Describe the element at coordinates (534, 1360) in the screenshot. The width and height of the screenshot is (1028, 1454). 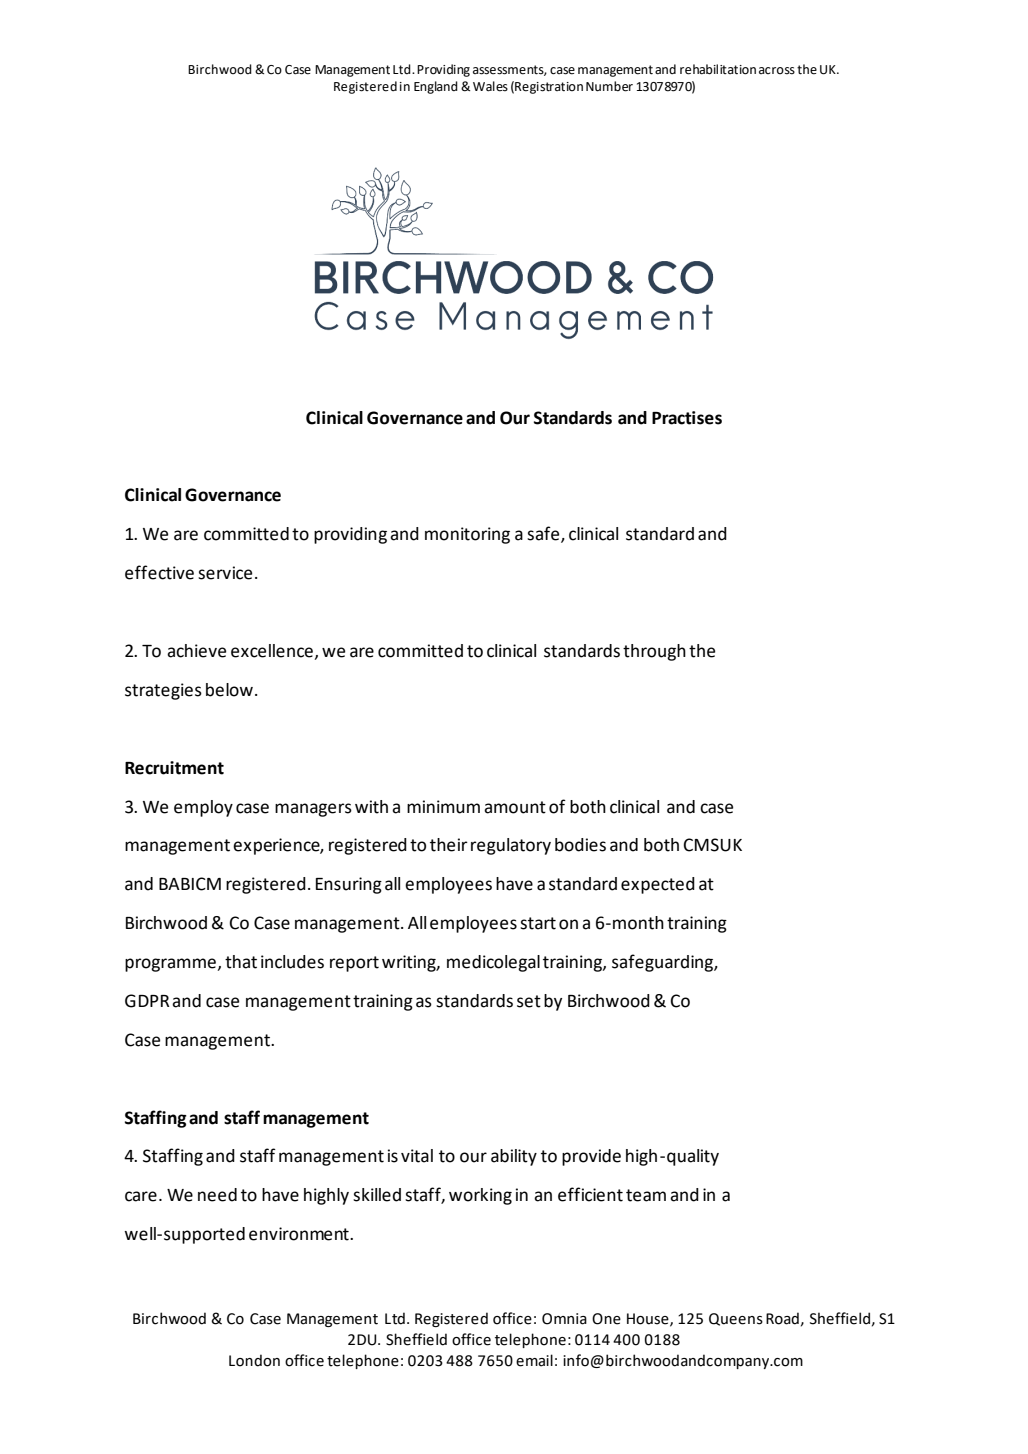
I see `email` at that location.
